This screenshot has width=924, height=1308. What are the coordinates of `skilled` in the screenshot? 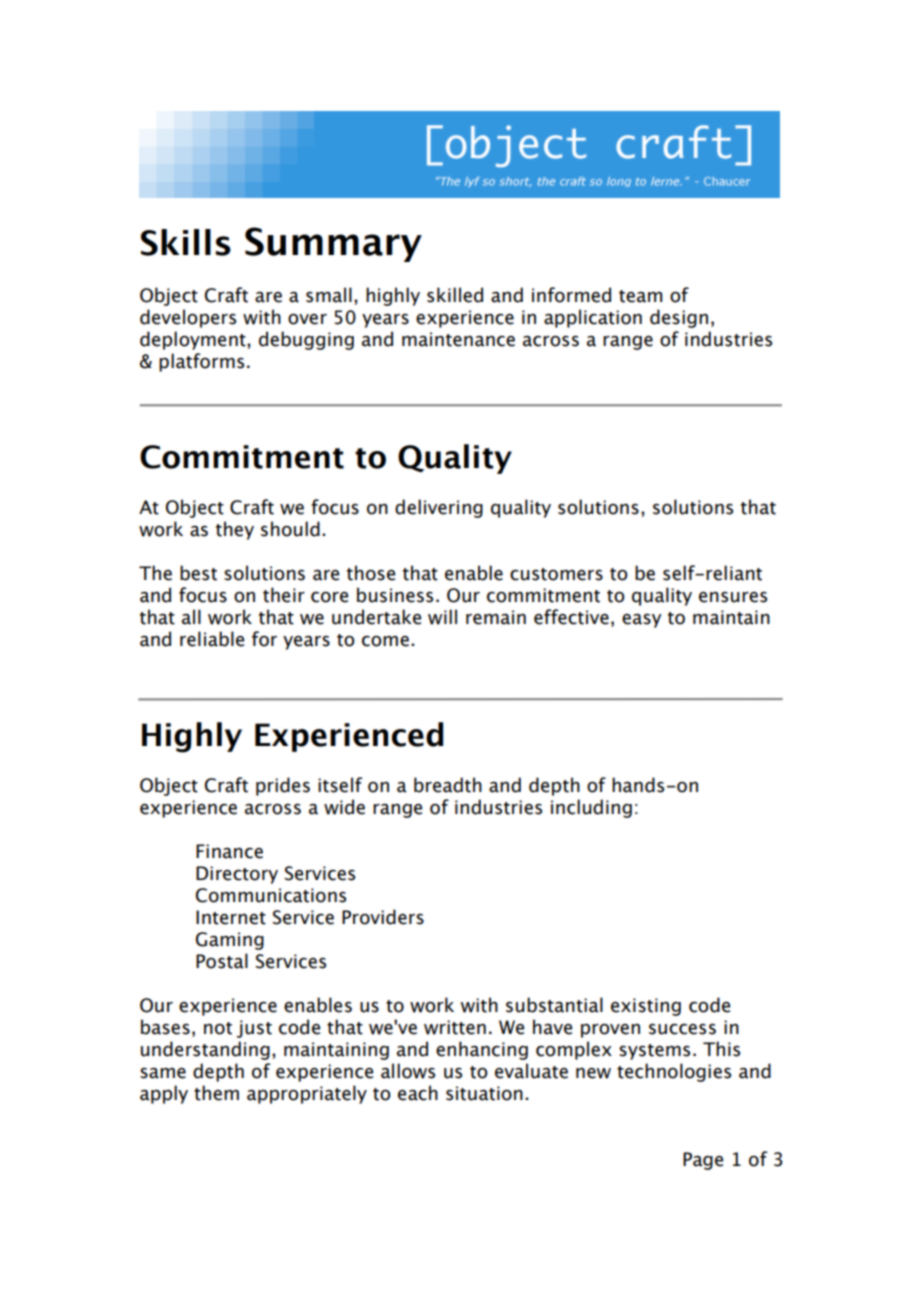 It's located at (455, 295).
